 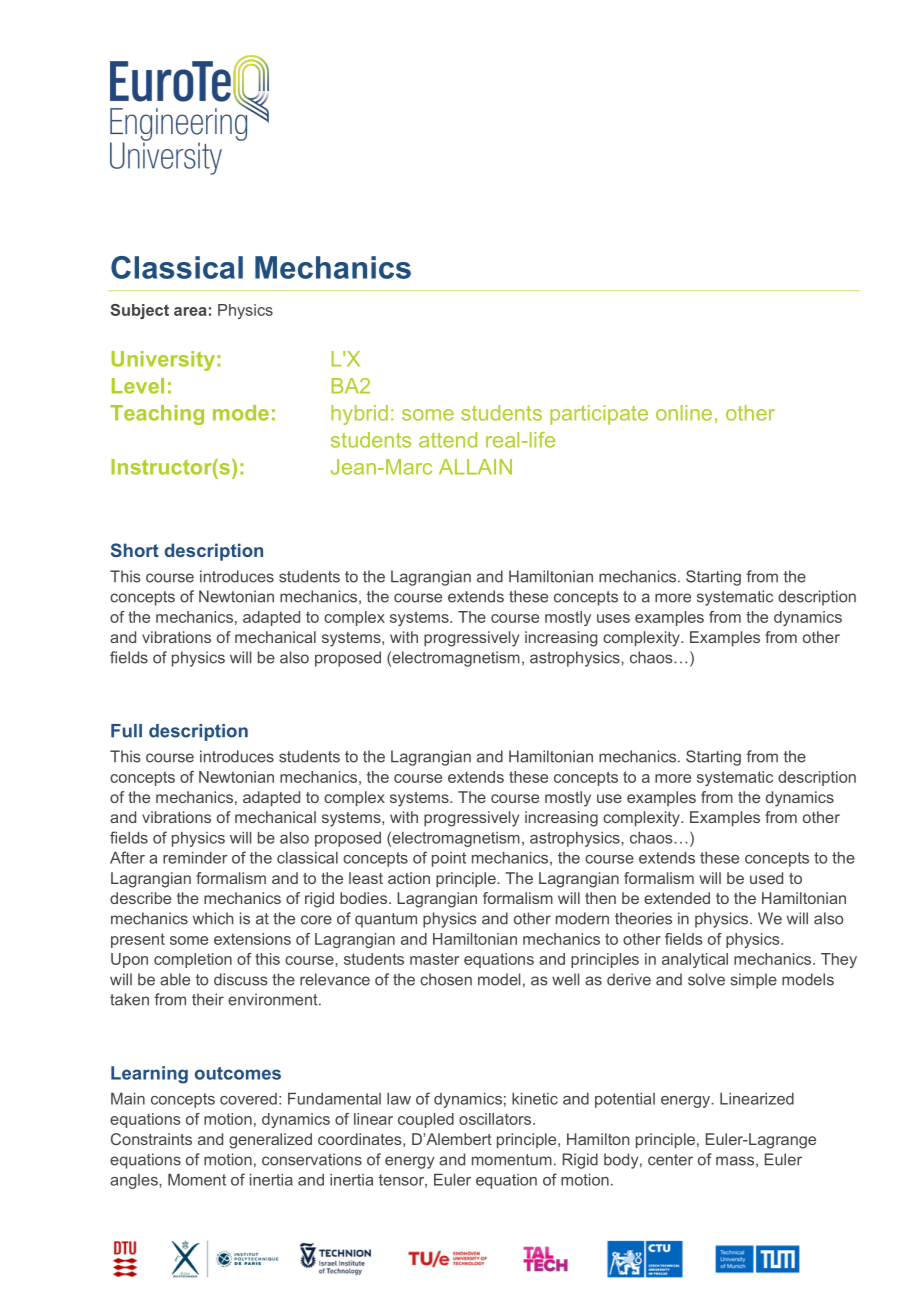 What do you see at coordinates (449, 859) in the page?
I see `point` at bounding box center [449, 859].
